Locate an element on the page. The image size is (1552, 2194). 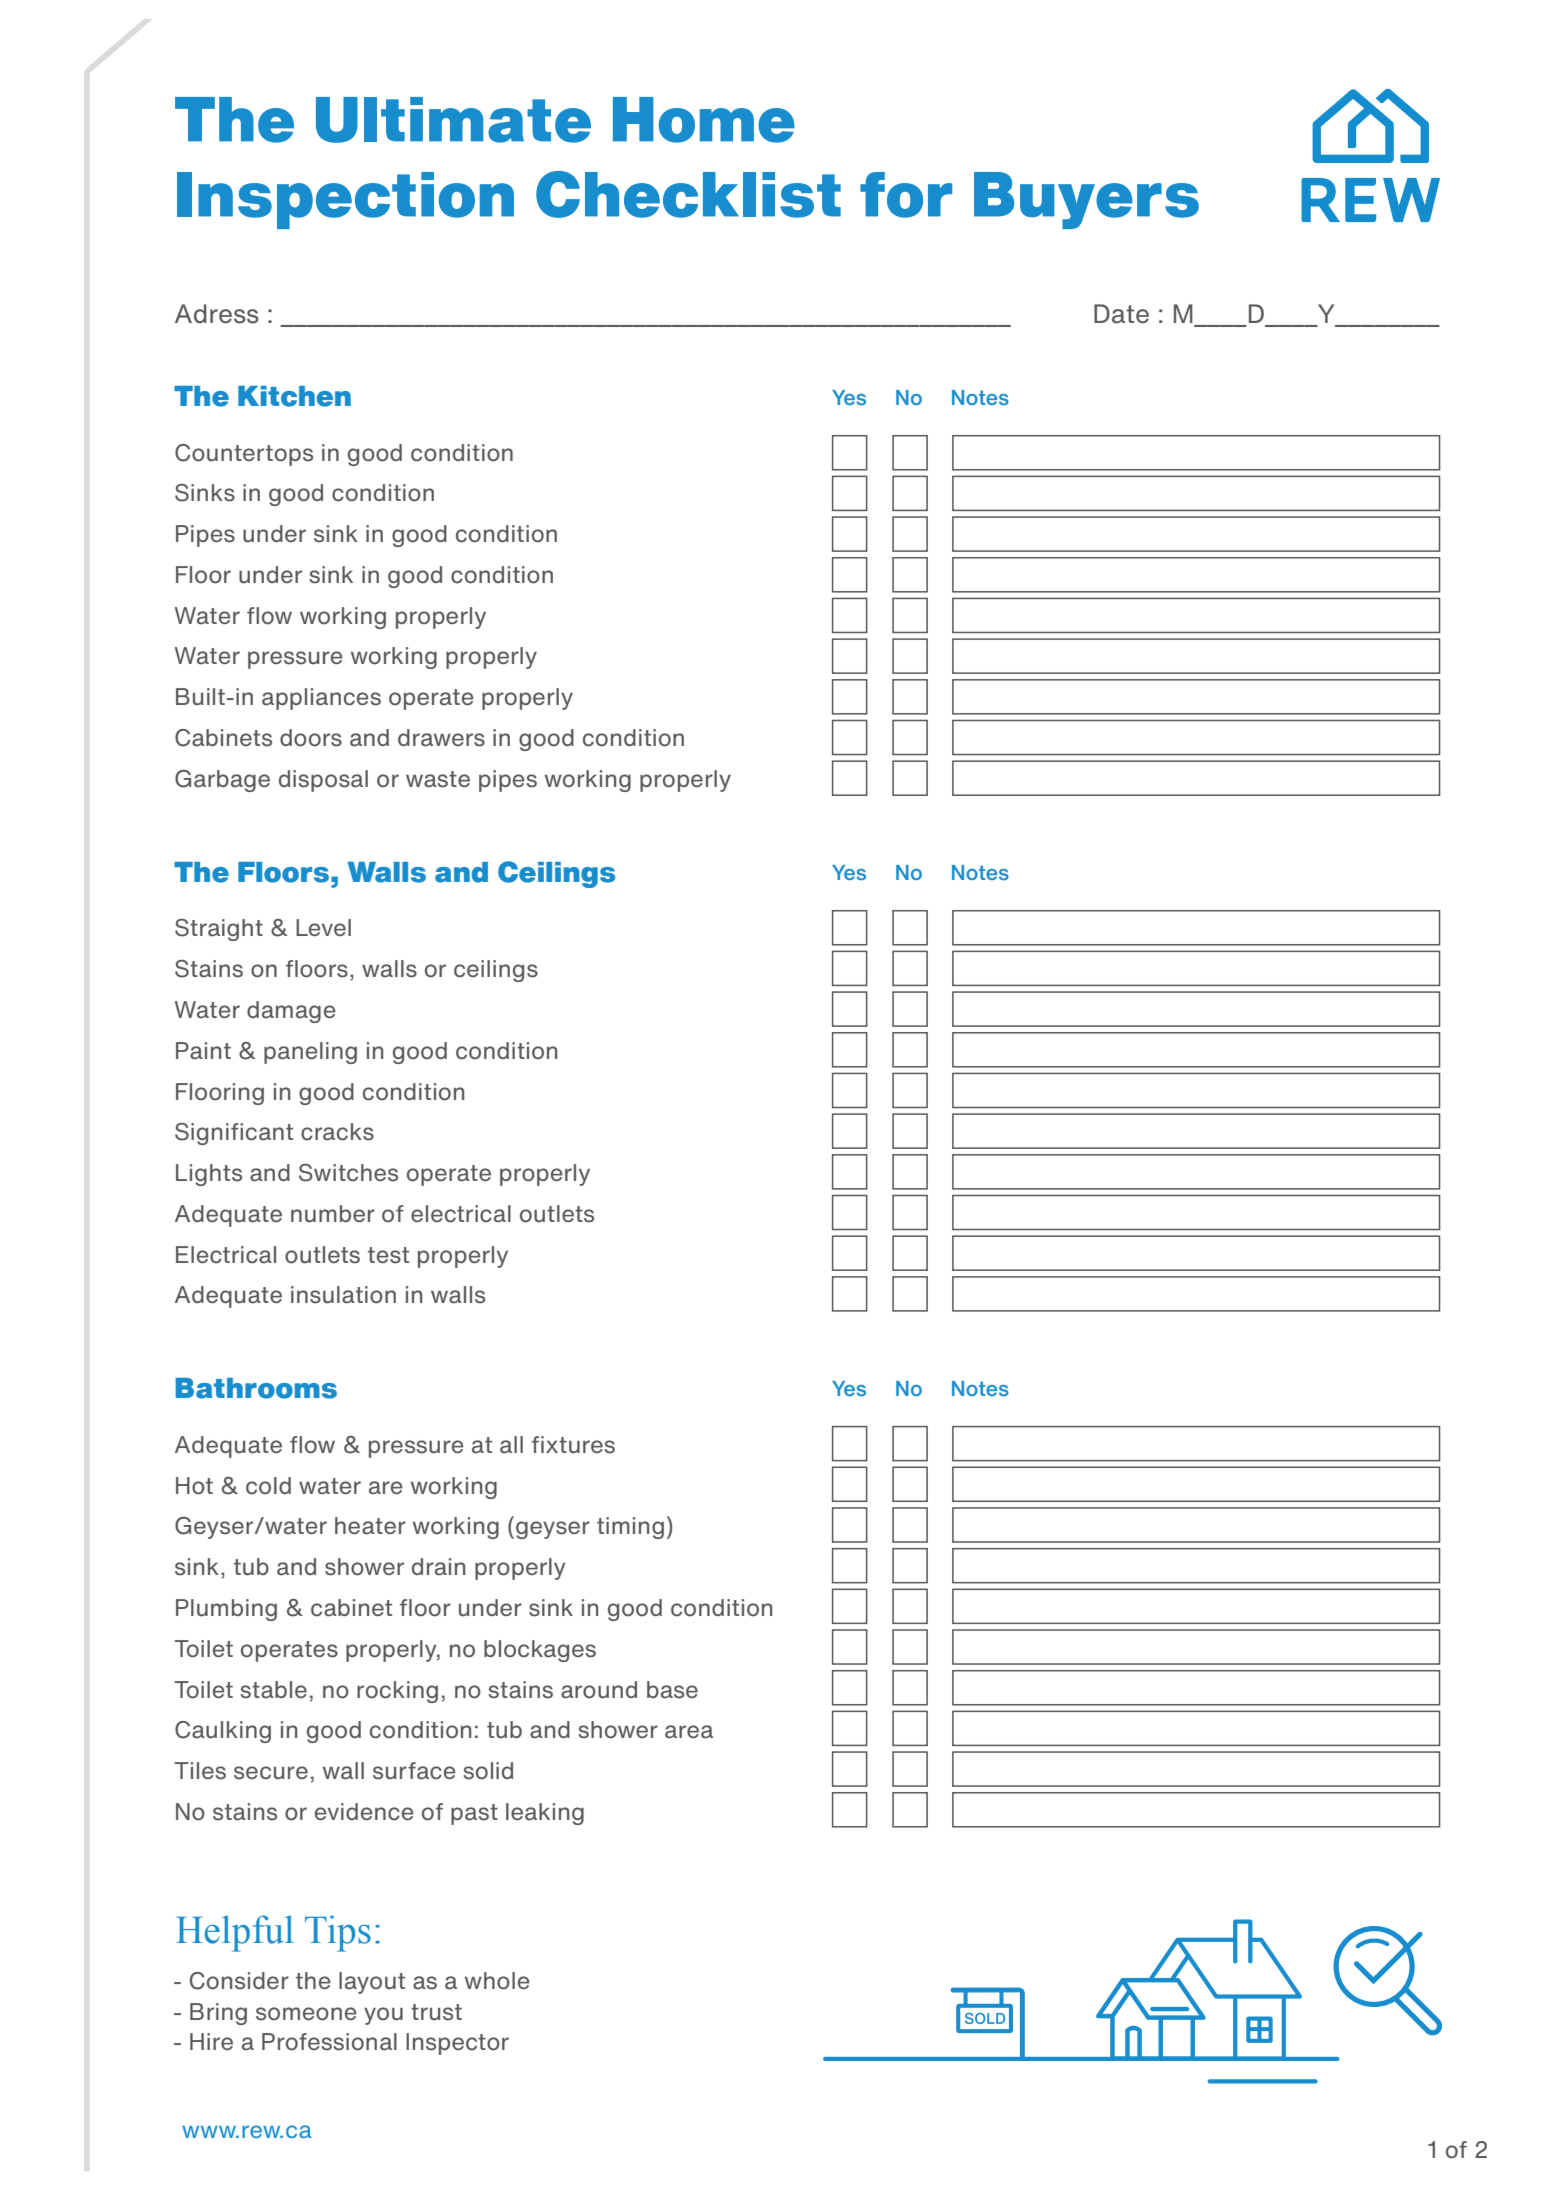
Buyers is located at coordinates (1086, 200).
